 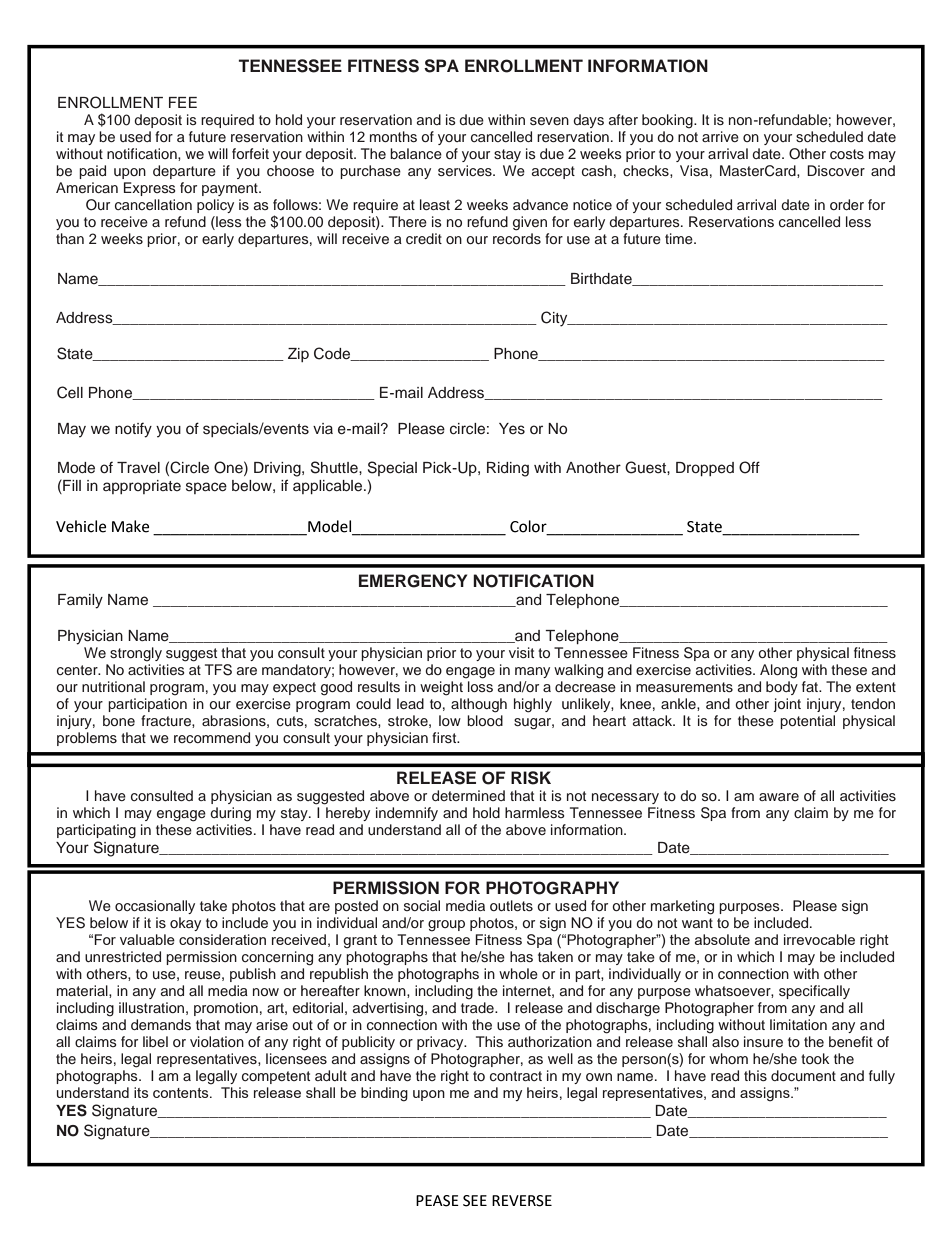 I want to click on FEE, so click(x=183, y=102).
